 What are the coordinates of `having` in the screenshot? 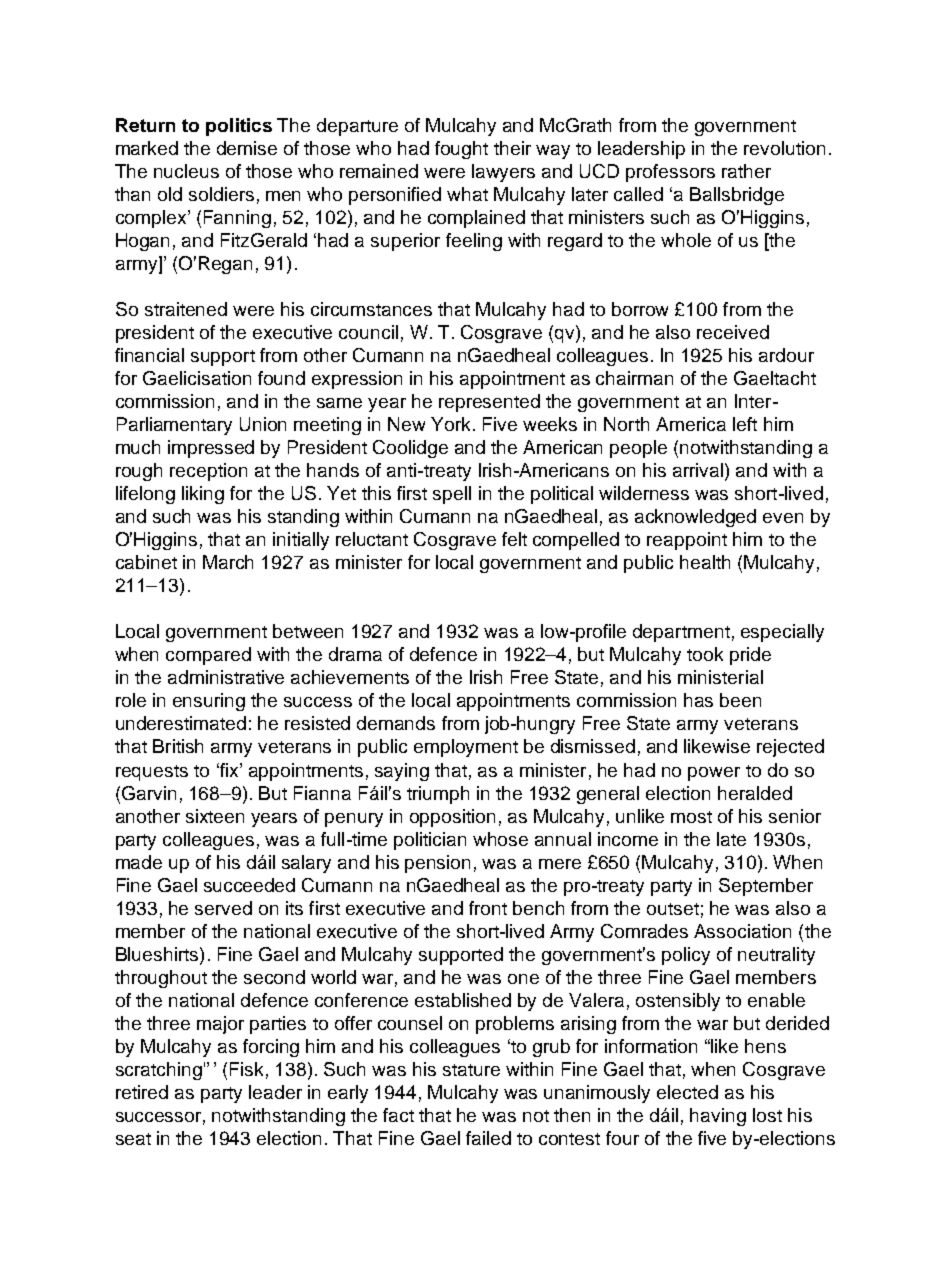 It's located at (718, 1117).
